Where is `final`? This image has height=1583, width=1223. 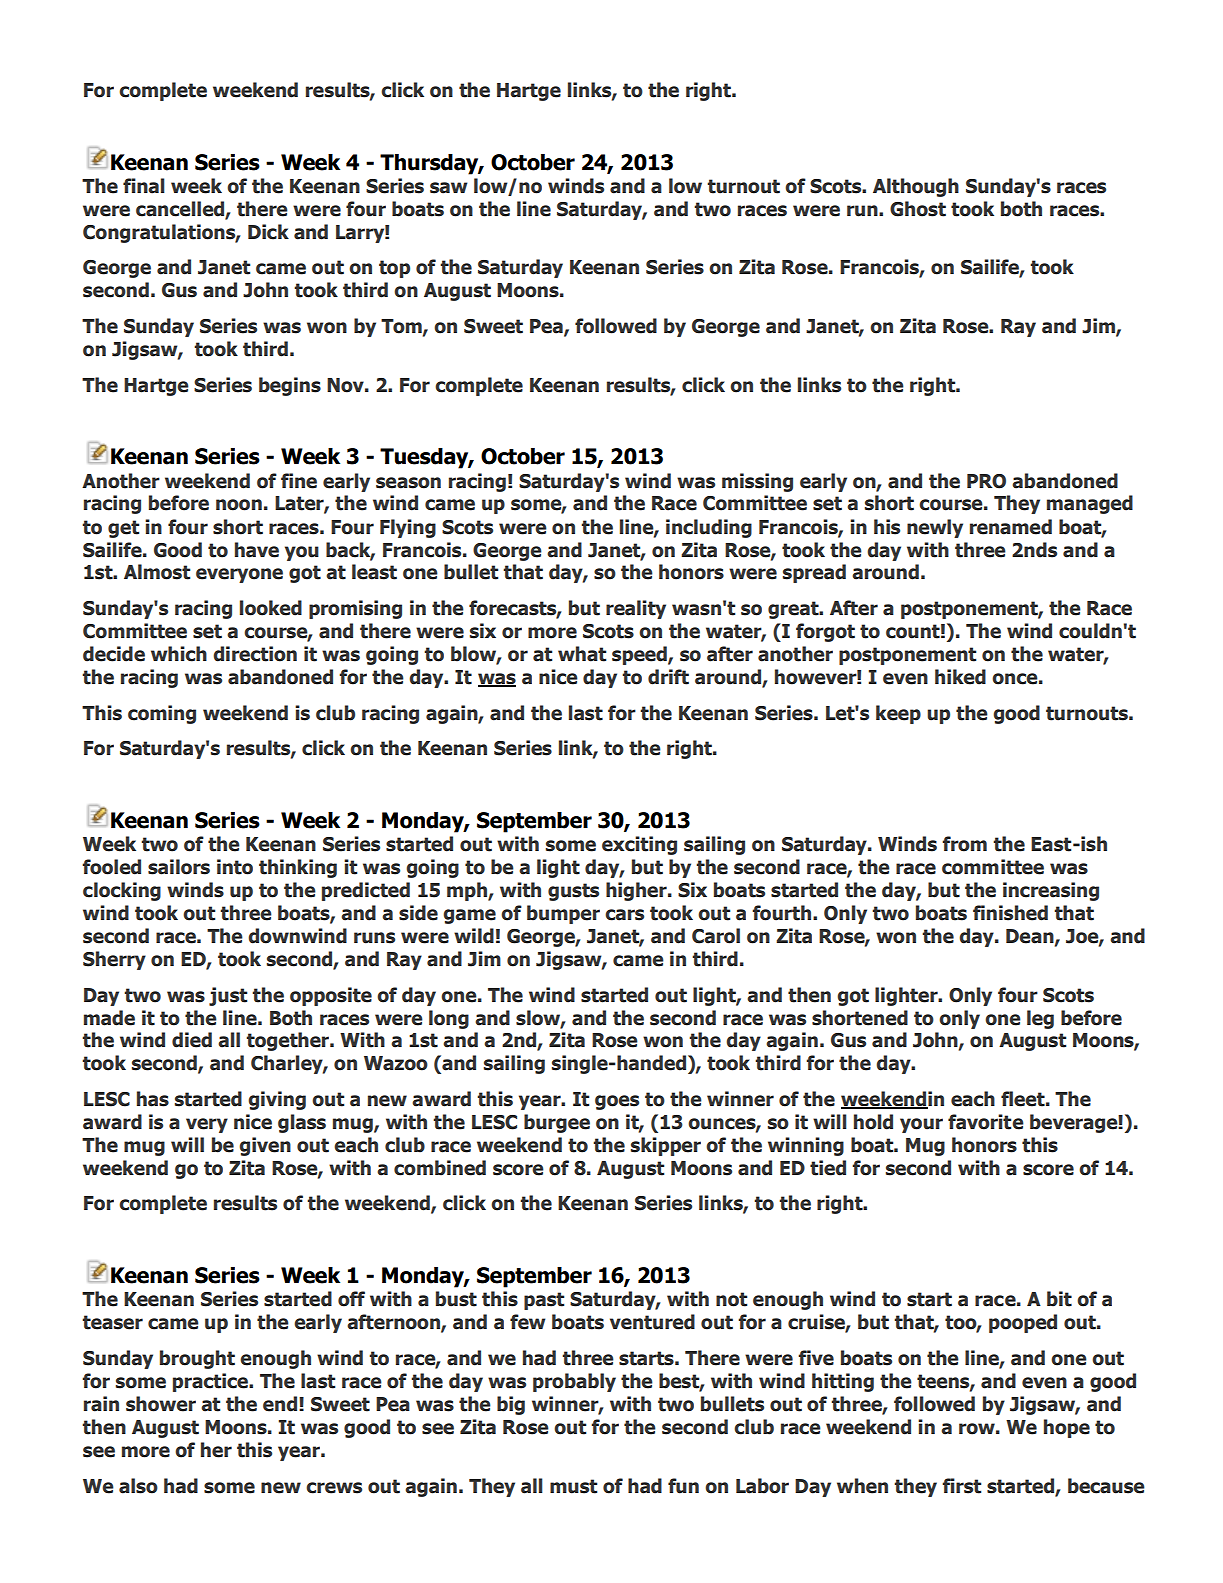
final is located at coordinates (144, 186).
